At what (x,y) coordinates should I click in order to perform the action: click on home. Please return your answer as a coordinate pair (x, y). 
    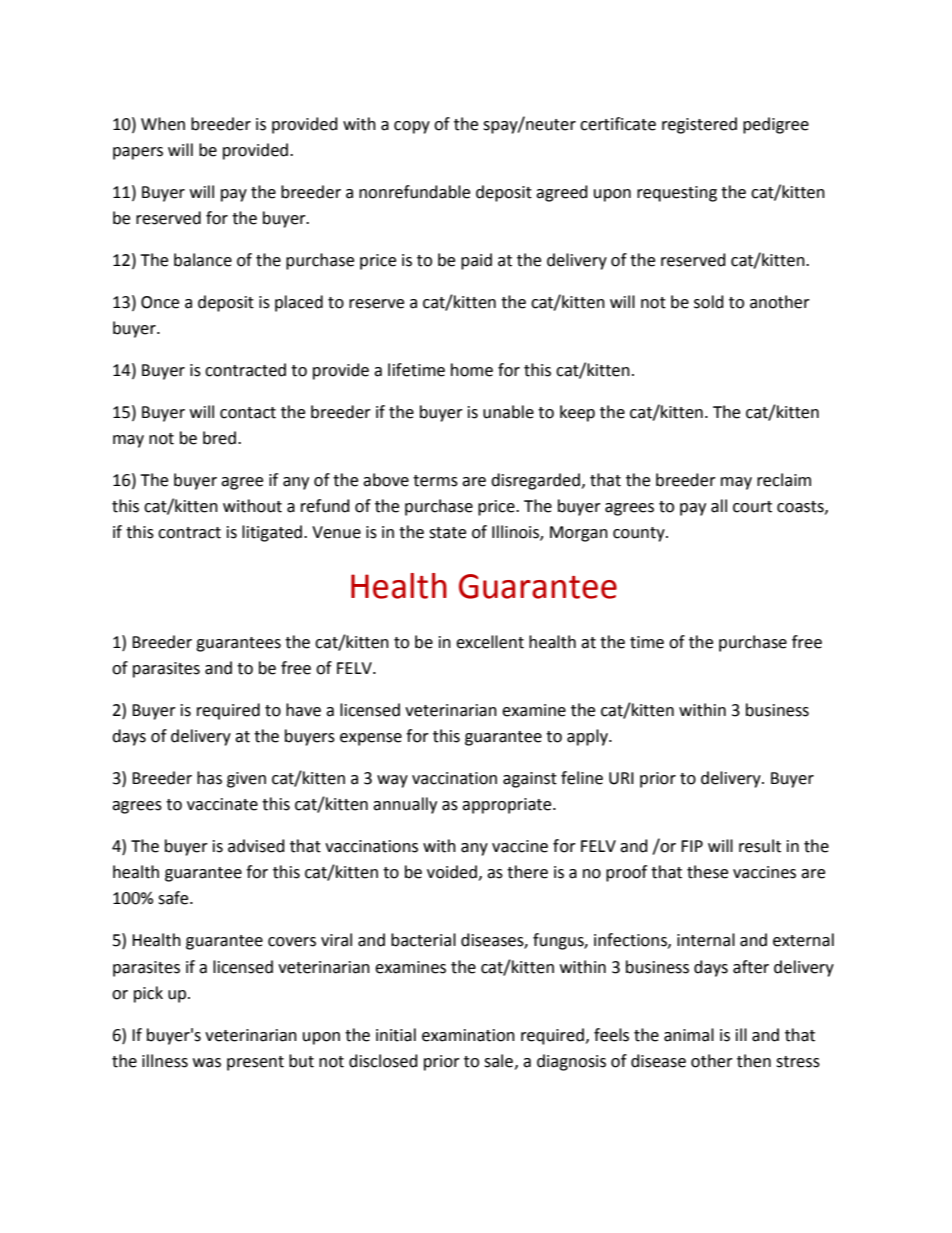
    Looking at the image, I should click on (472, 370).
